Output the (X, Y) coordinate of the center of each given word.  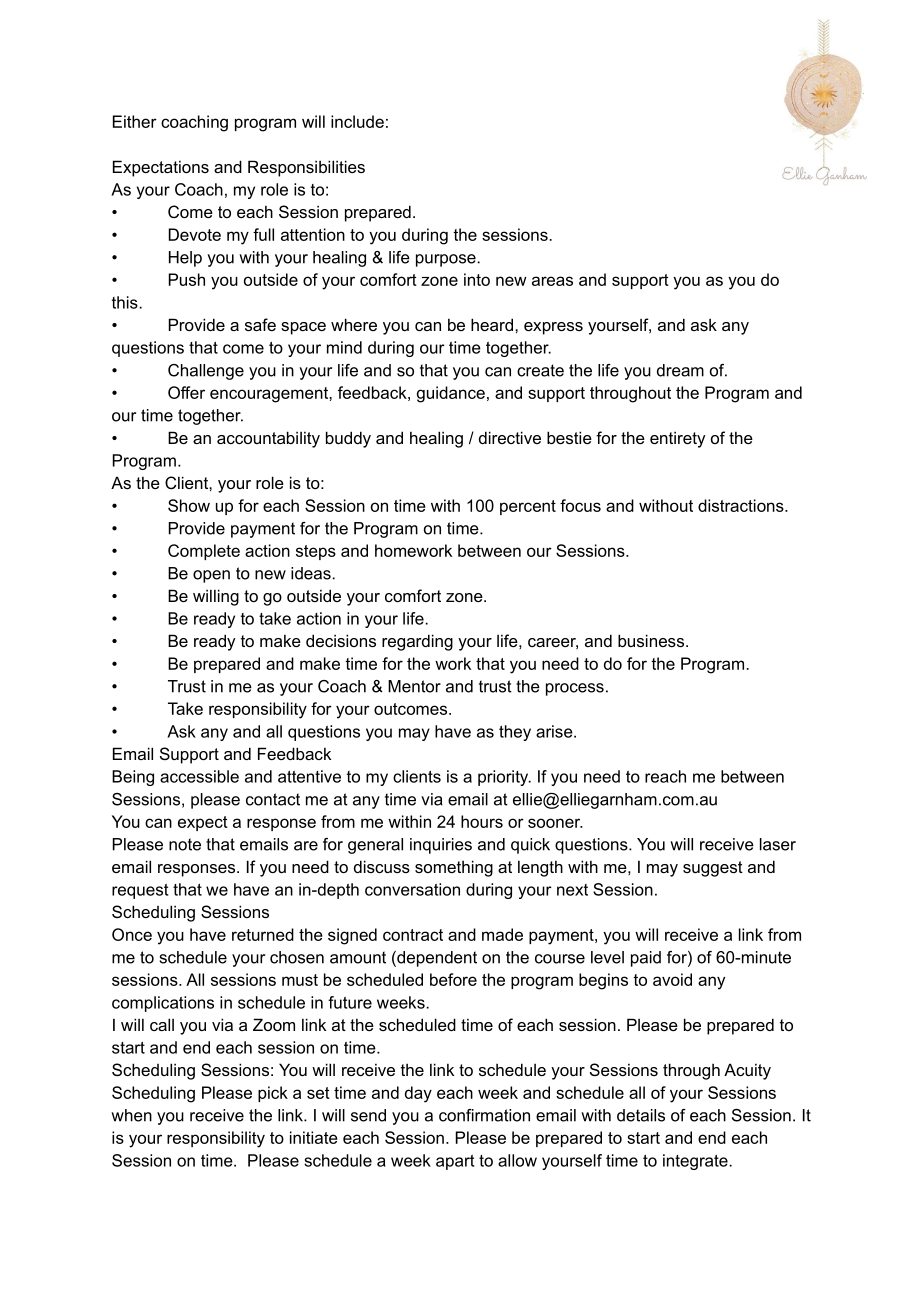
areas (552, 281)
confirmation (484, 1115)
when (131, 1115)
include (357, 121)
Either (135, 121)
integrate (696, 1162)
